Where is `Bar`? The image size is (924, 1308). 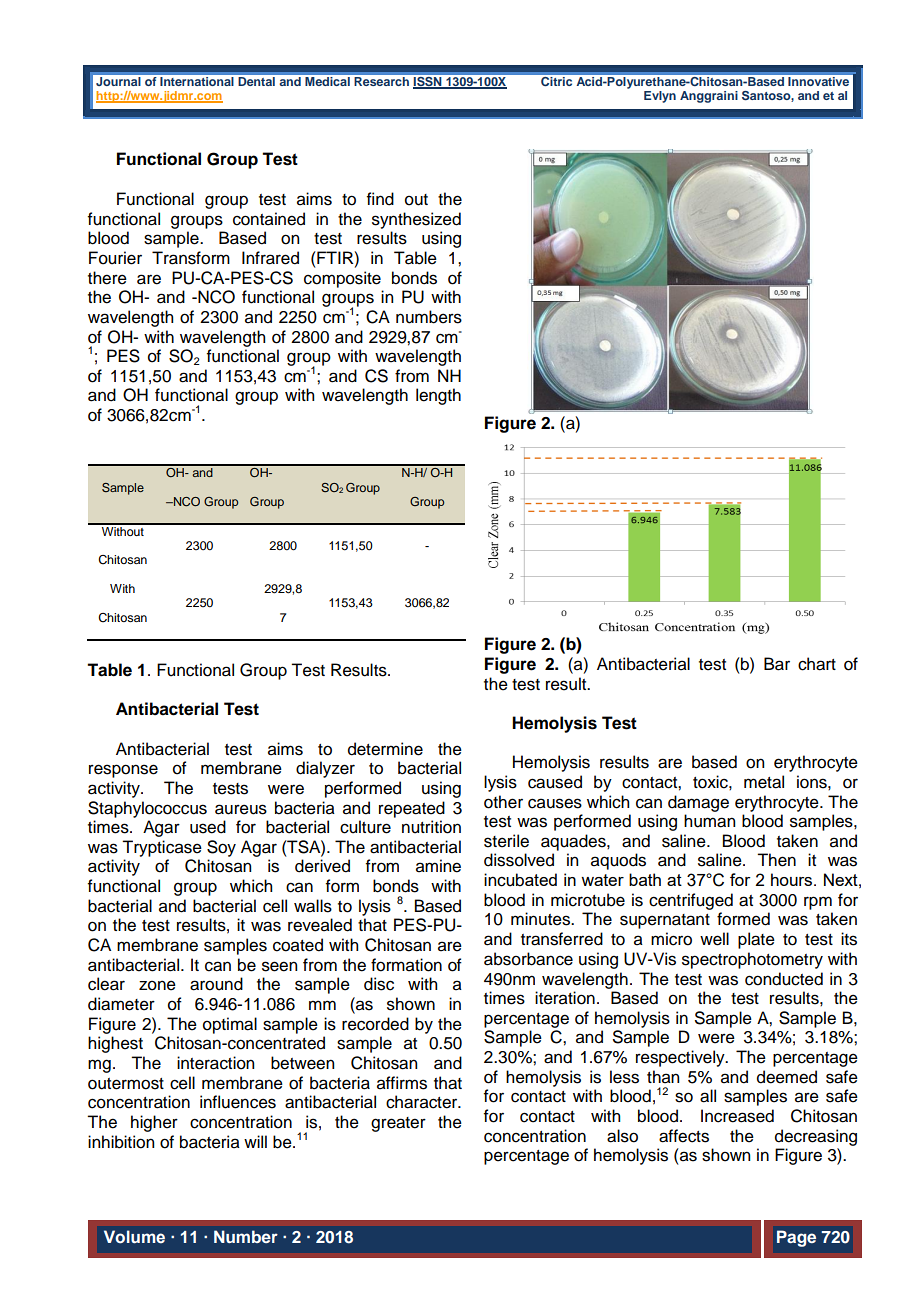
Bar is located at coordinates (777, 664).
